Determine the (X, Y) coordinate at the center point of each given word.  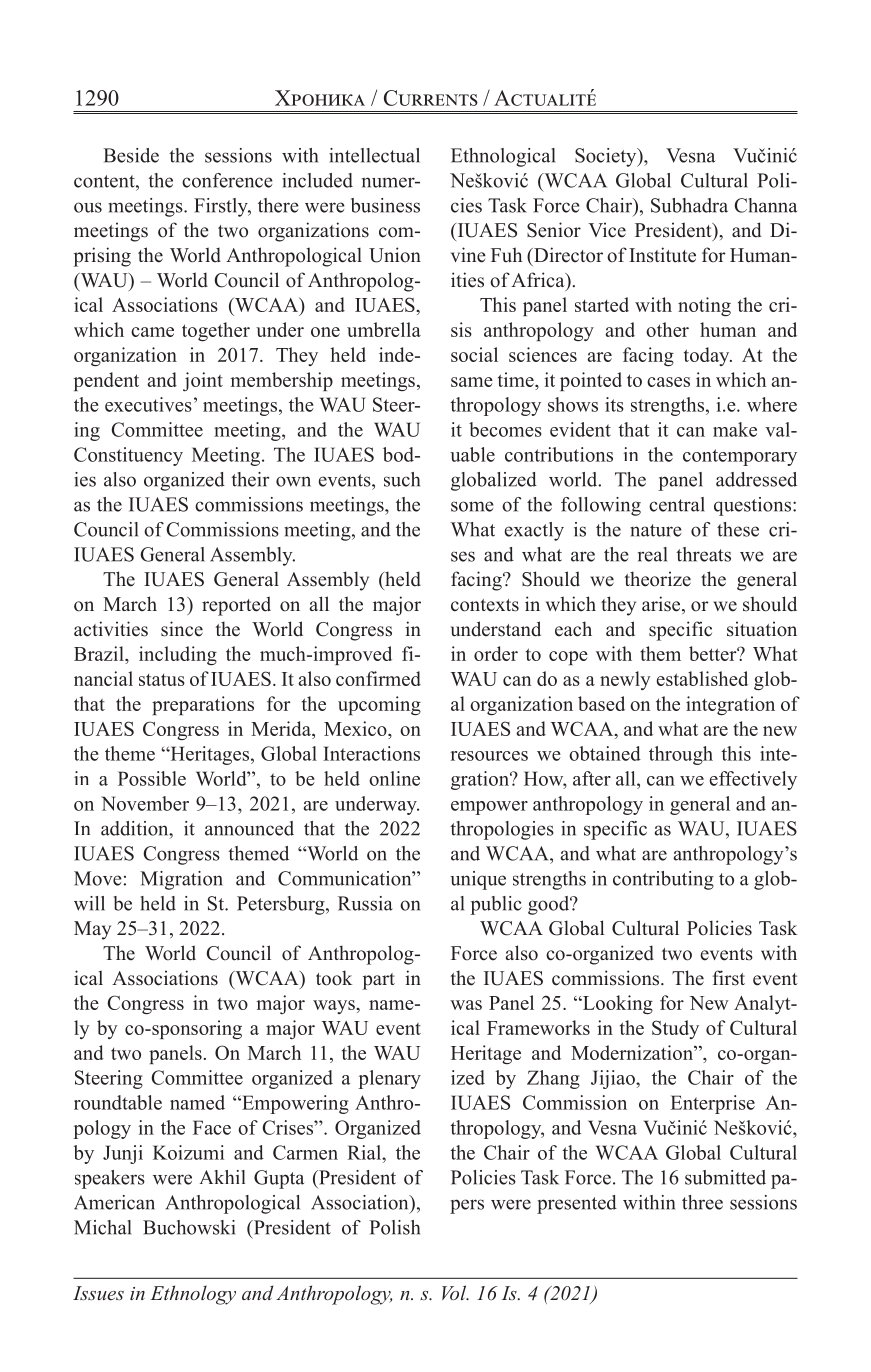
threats (703, 554)
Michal (102, 1227)
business (385, 205)
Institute (662, 255)
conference (227, 180)
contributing (663, 880)
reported (236, 606)
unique (478, 880)
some (472, 506)
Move (98, 878)
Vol (455, 1292)
